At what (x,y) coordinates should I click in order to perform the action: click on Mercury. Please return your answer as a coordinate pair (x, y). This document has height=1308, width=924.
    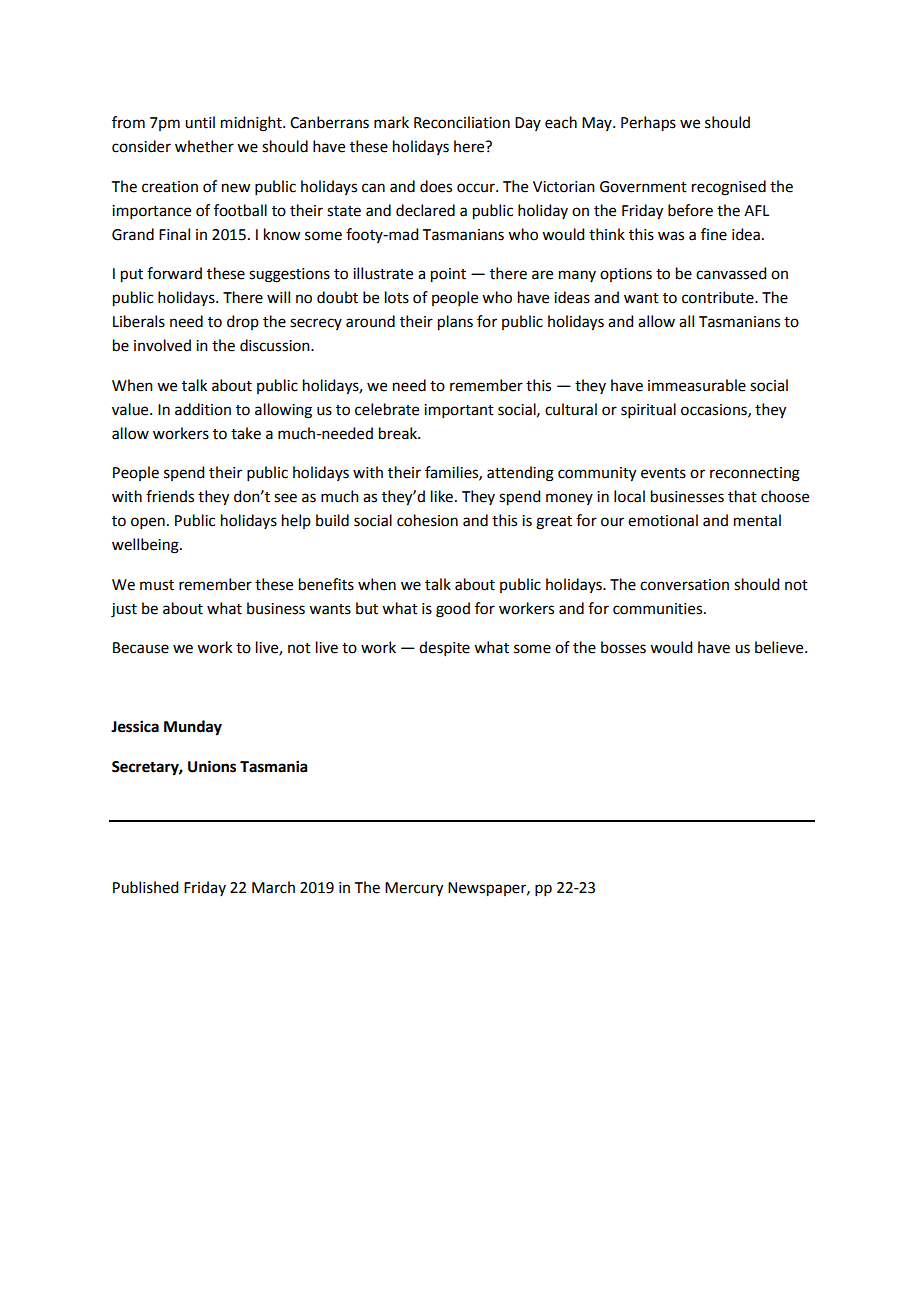
    Looking at the image, I should click on (414, 889).
